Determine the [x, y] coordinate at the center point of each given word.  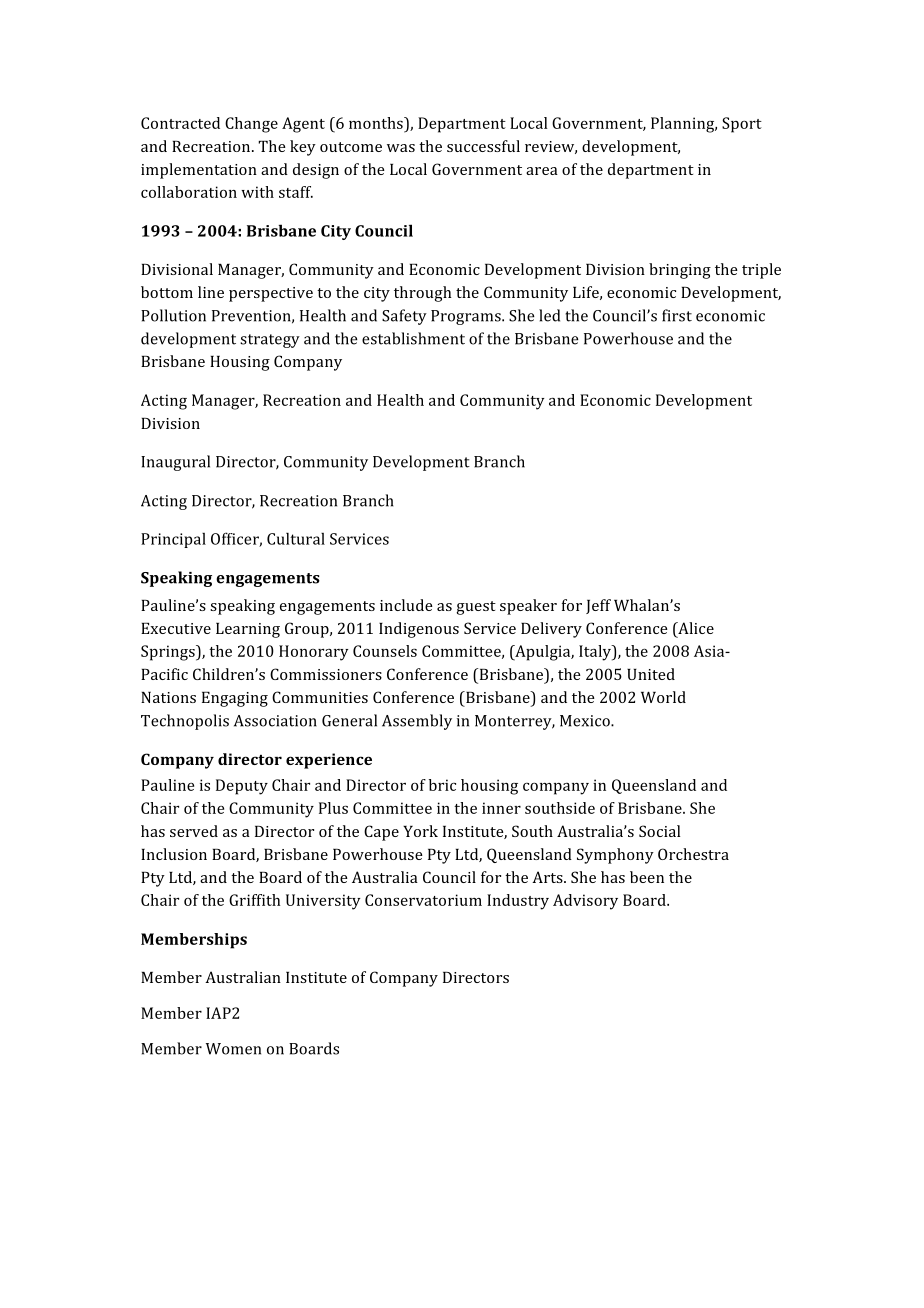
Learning [248, 630]
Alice [695, 629]
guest [476, 608]
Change [251, 125]
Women [233, 1049]
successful [483, 146]
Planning [684, 125]
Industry [518, 902]
